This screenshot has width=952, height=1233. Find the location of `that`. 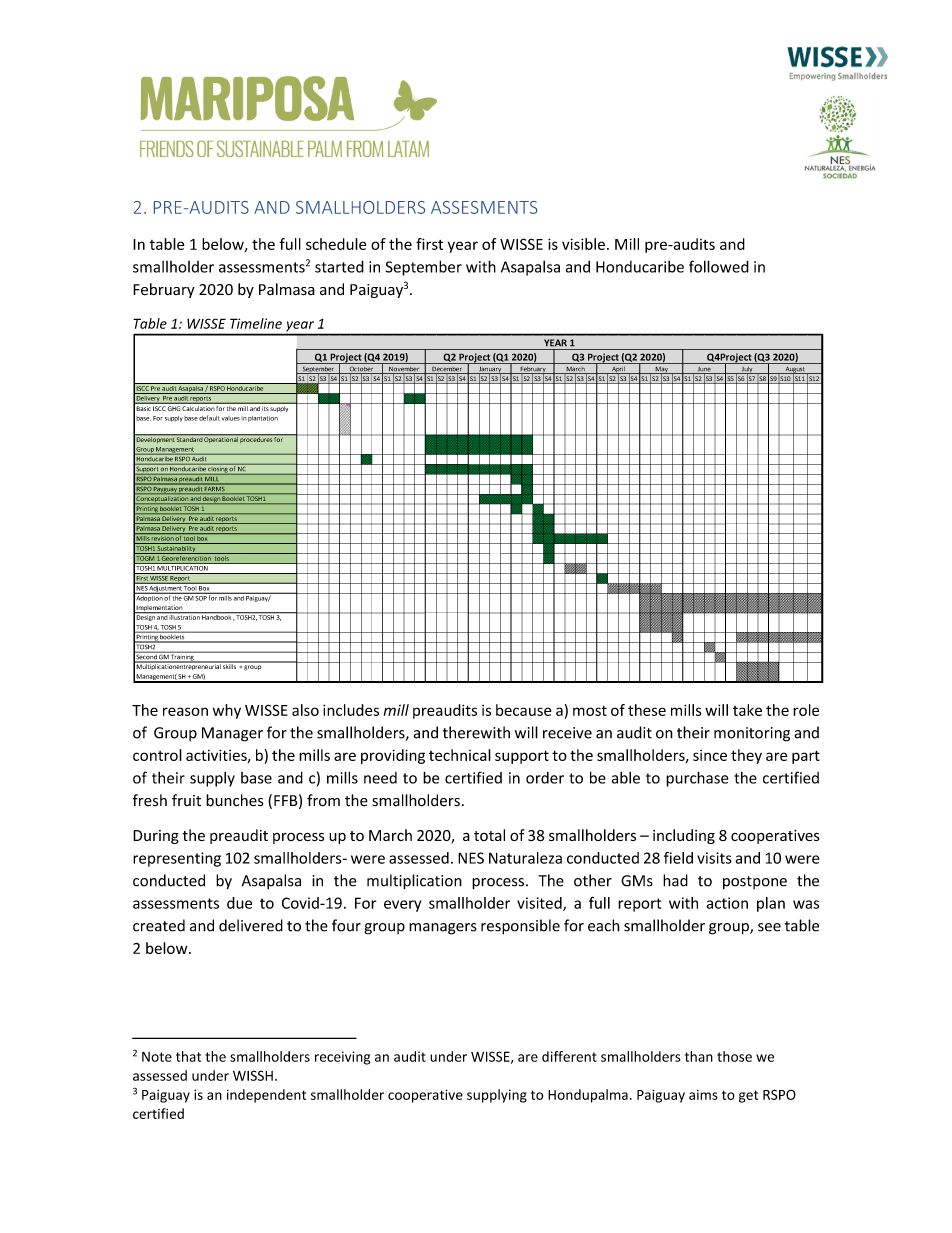

that is located at coordinates (188, 1056).
